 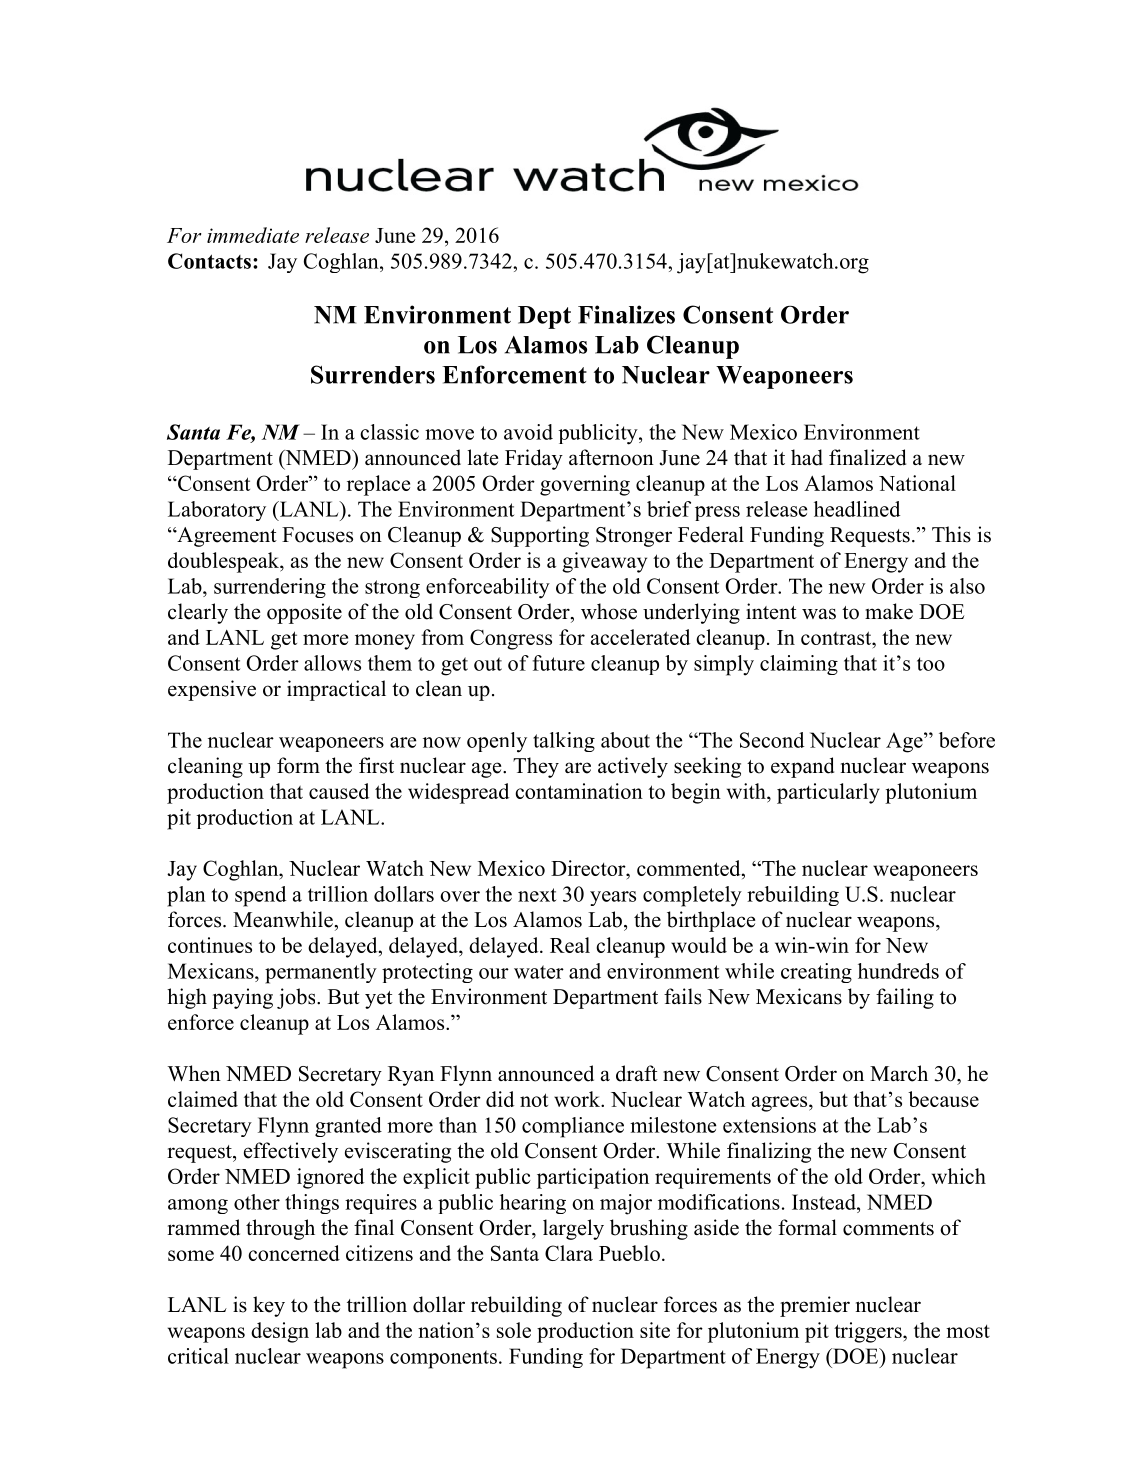 What do you see at coordinates (807, 457) in the screenshot?
I see `had` at bounding box center [807, 457].
